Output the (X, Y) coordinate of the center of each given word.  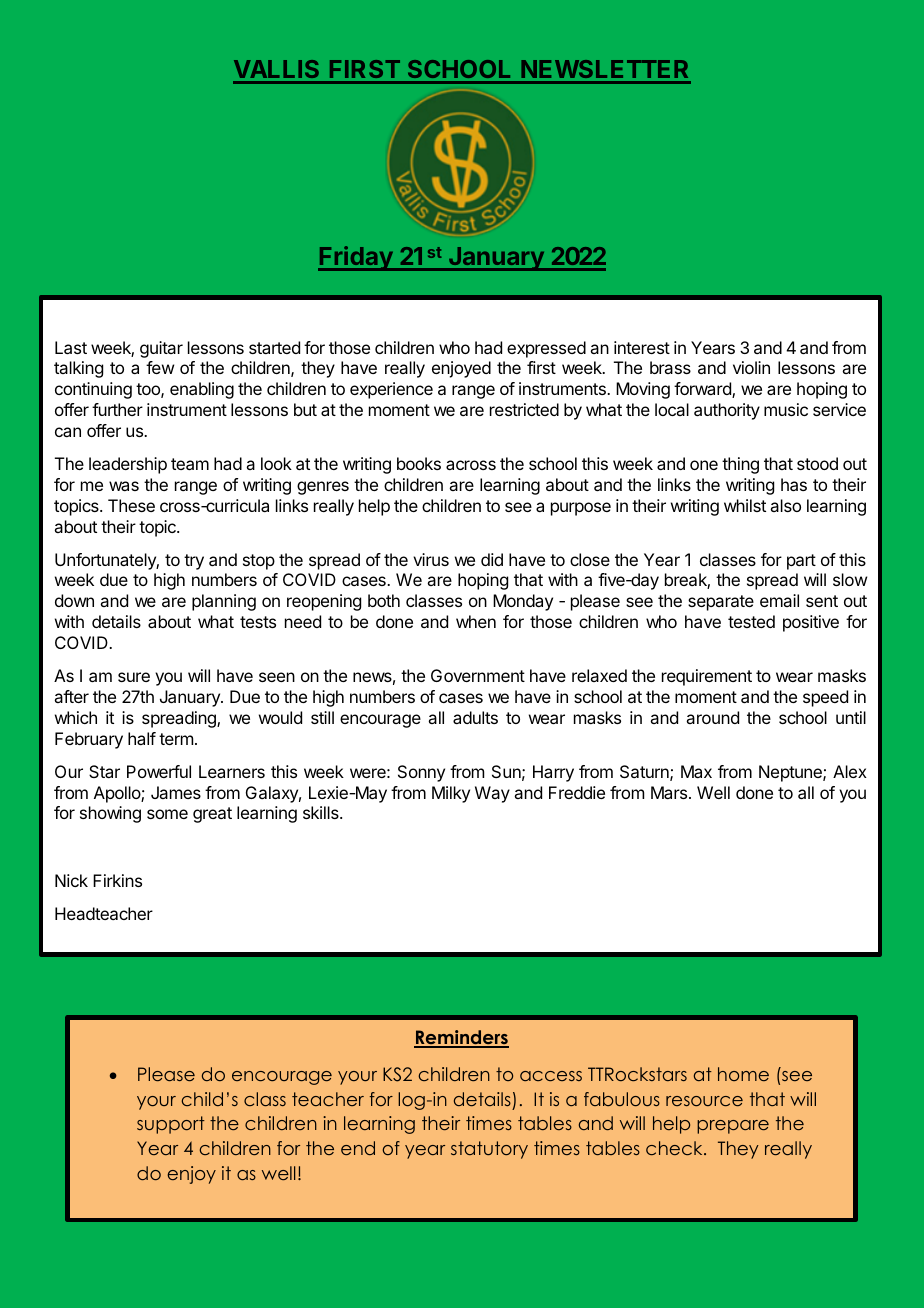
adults (475, 717)
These (131, 505)
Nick (71, 880)
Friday (356, 258)
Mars (669, 792)
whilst (745, 505)
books (419, 463)
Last (71, 347)
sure (134, 677)
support (171, 1125)
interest (642, 347)
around (712, 717)
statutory (489, 1150)
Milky (451, 794)
